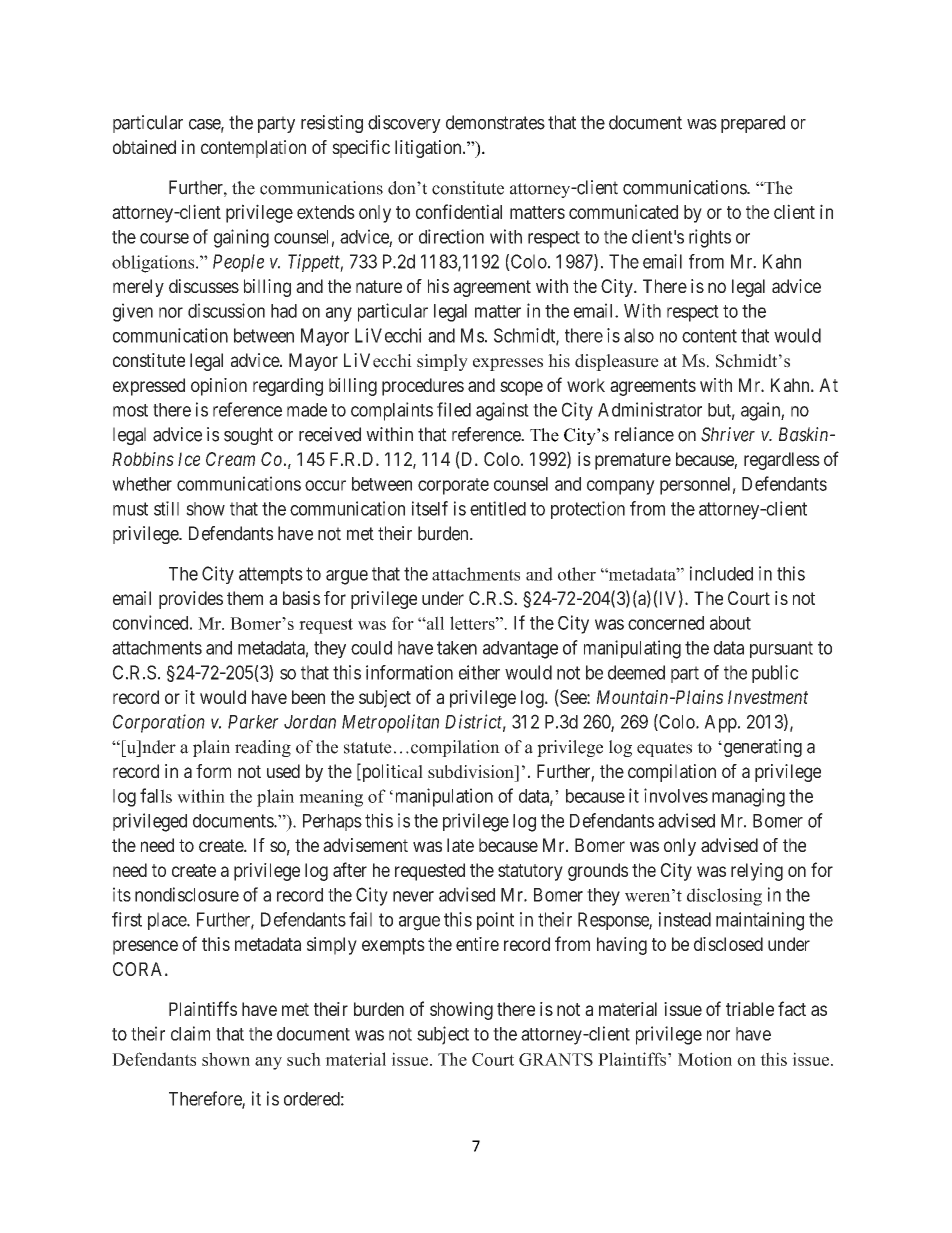 Image resolution: width=952 pixels, height=1233 pixels. What do you see at coordinates (454, 409) in the screenshot?
I see `filed` at bounding box center [454, 409].
